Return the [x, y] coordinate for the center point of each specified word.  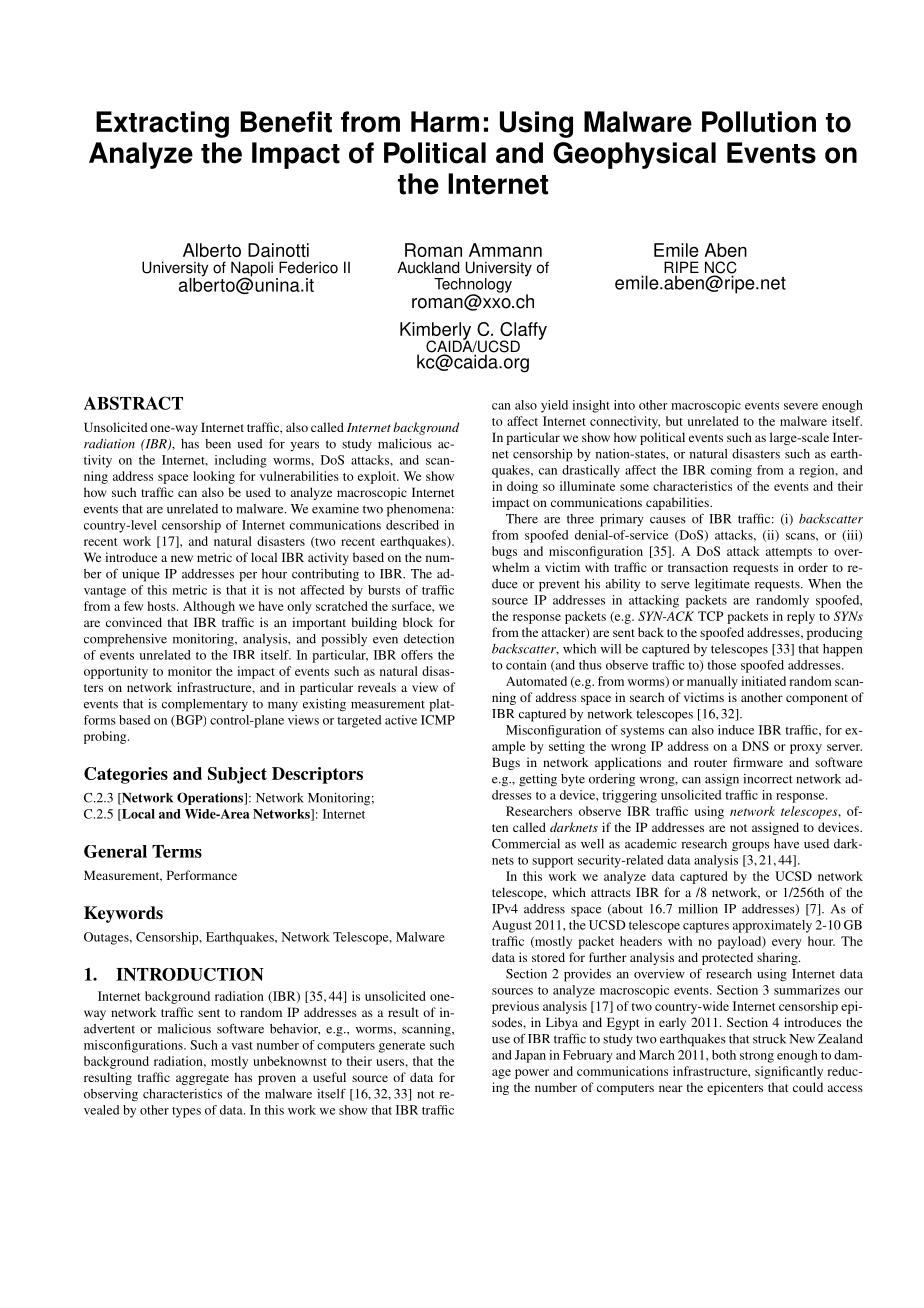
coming [731, 471]
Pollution [759, 122]
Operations [211, 798]
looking [214, 477]
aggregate [202, 1079]
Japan [530, 1056]
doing [522, 487]
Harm [445, 122]
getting [538, 780]
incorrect [768, 779]
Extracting [162, 124]
